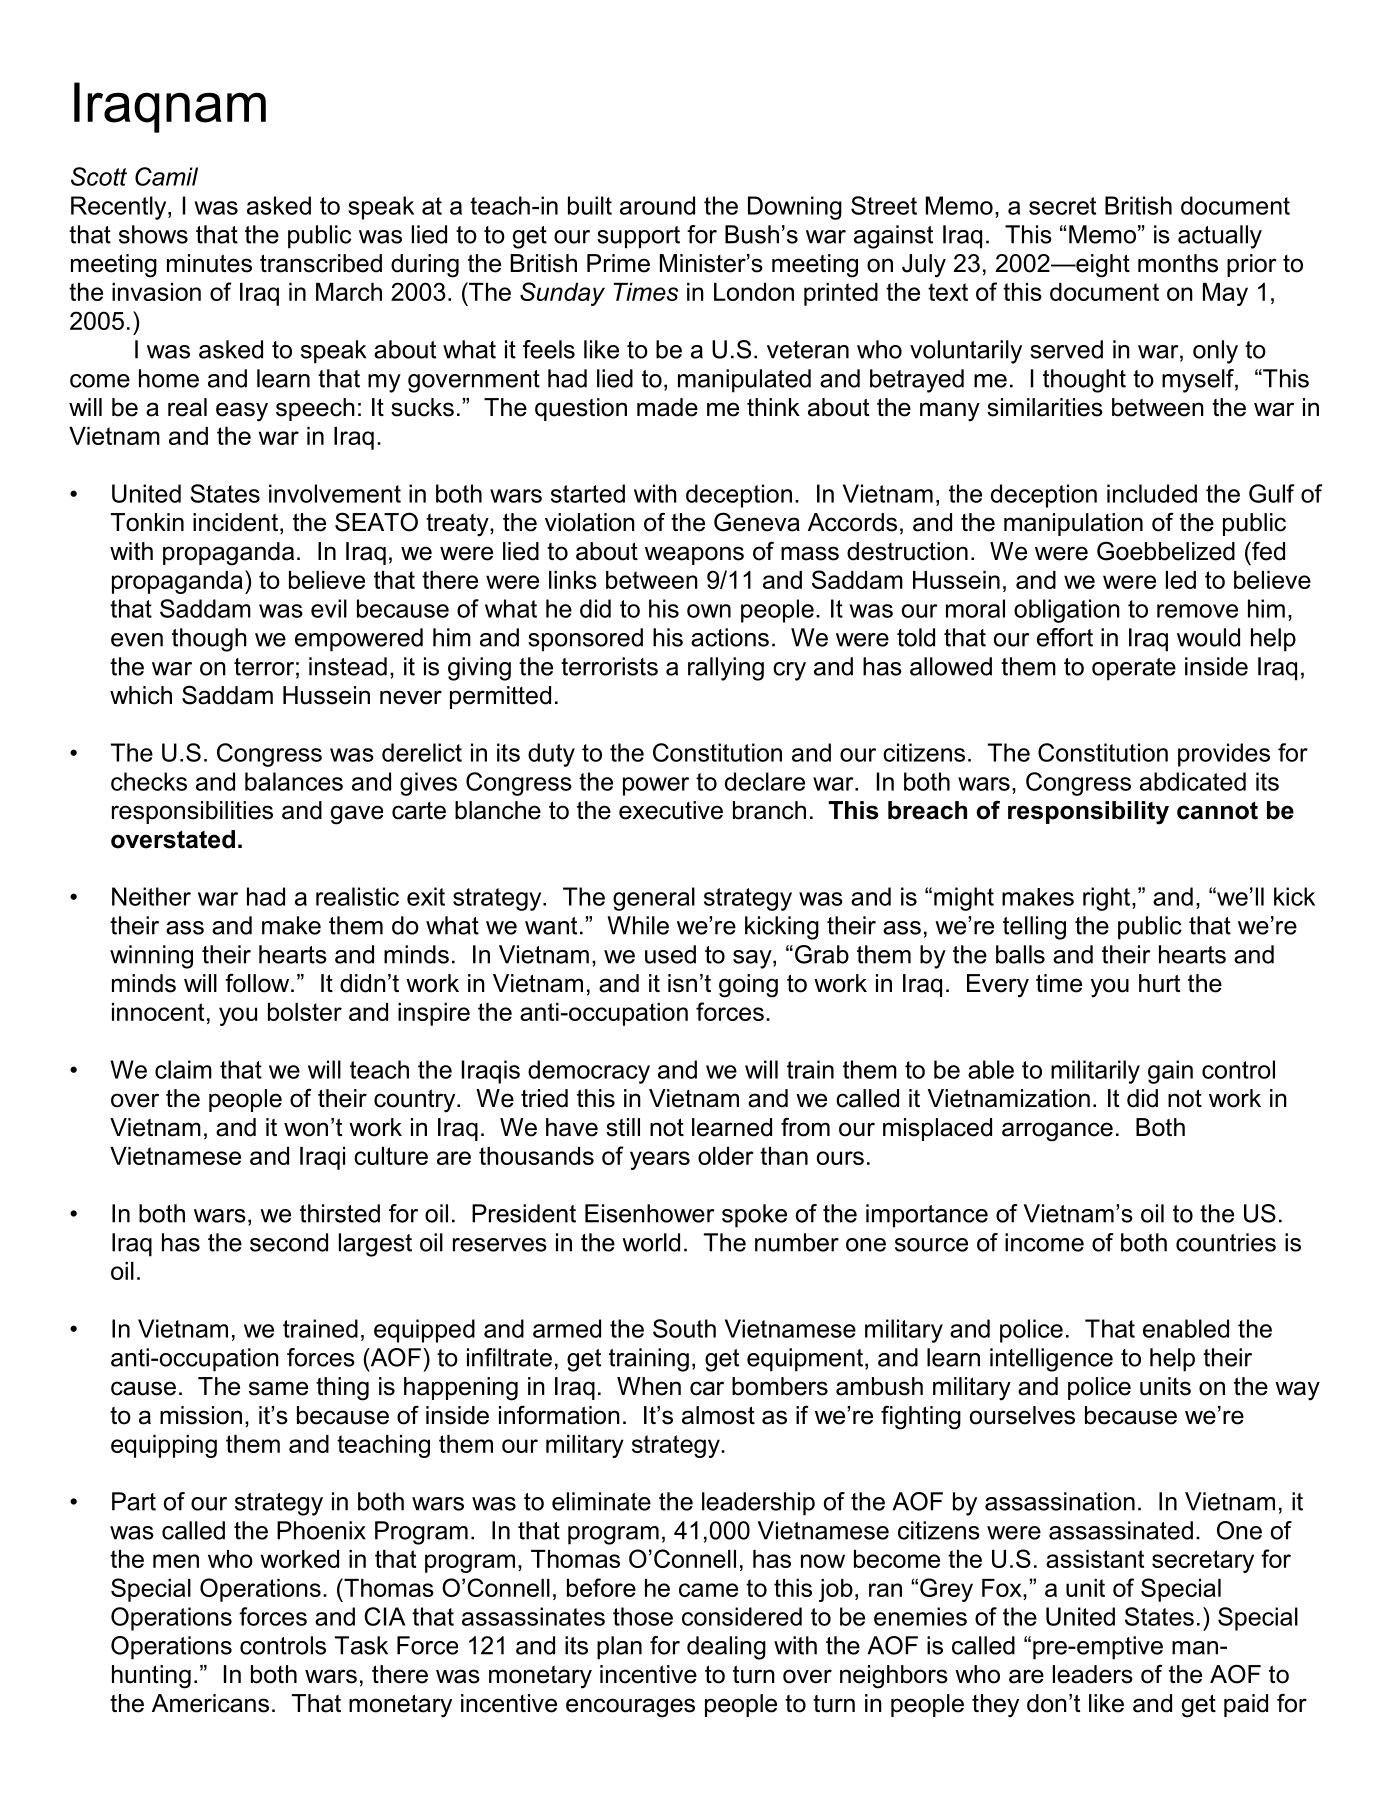 Image resolution: width=1393 pixels, height=1803 pixels. What do you see at coordinates (235, 522) in the document?
I see `incident` at bounding box center [235, 522].
